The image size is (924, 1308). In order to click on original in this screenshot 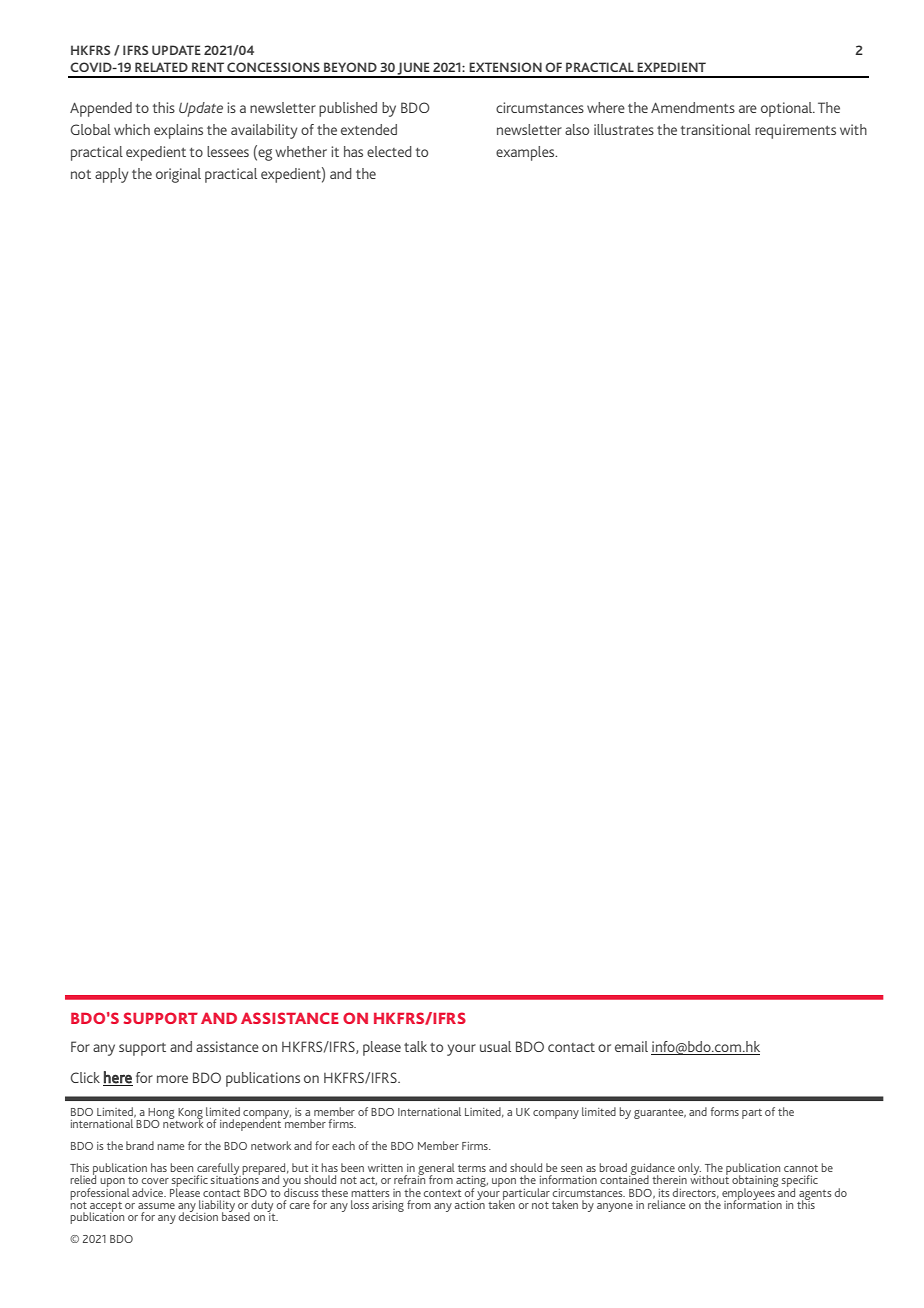, I will do `click(178, 175)`.
